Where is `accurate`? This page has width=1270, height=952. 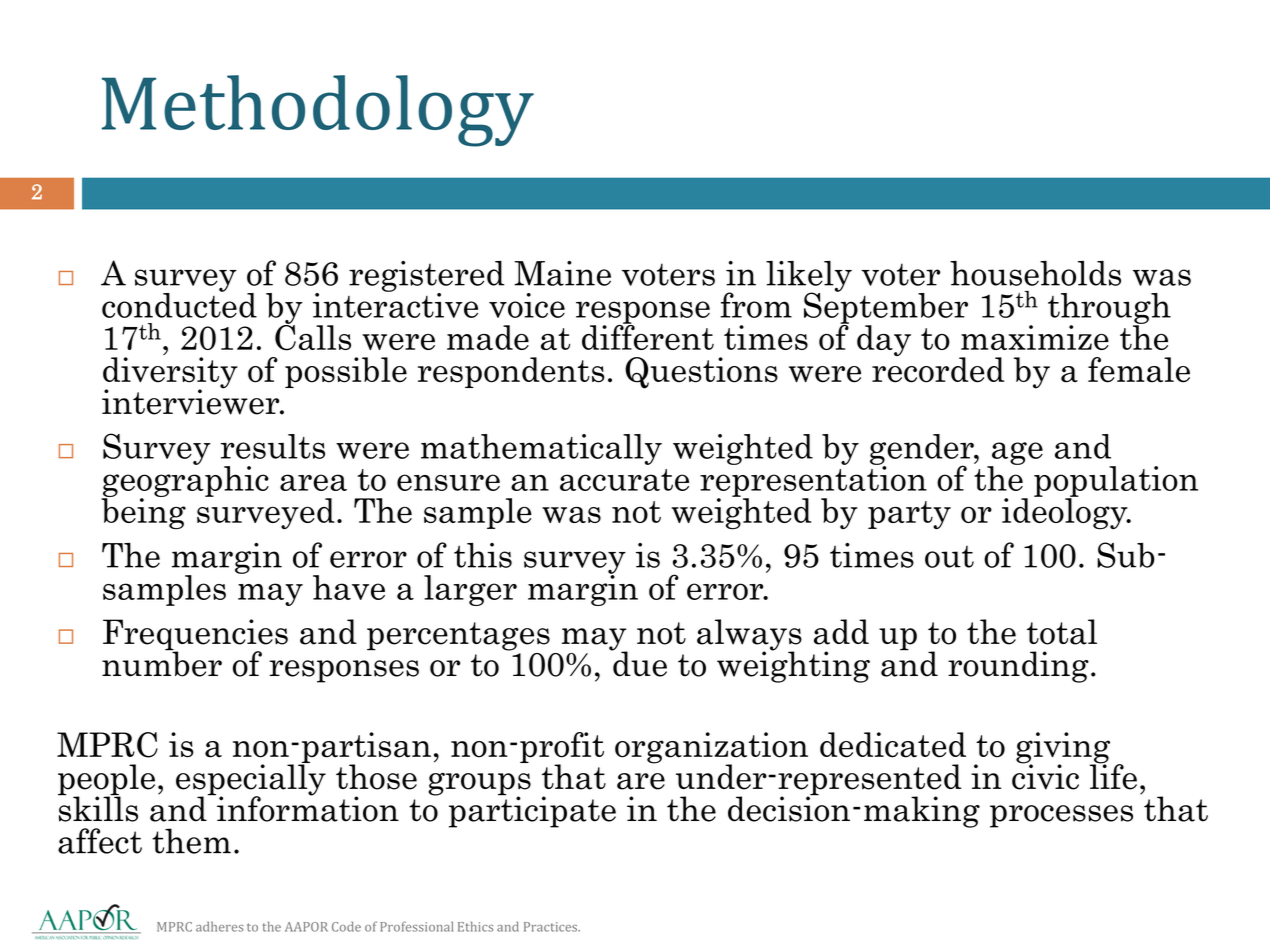
accurate is located at coordinates (624, 480).
